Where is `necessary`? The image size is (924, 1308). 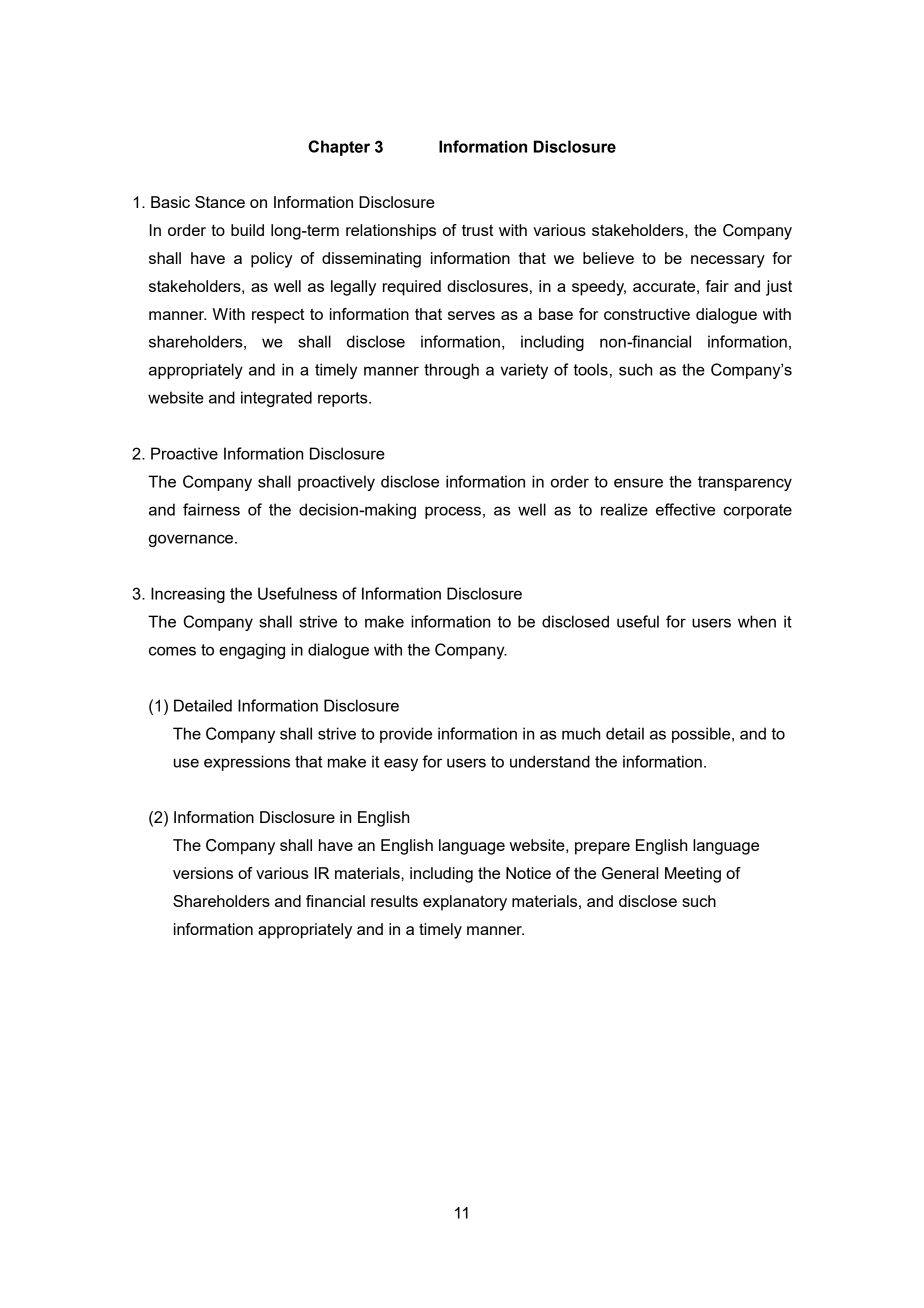 necessary is located at coordinates (728, 261).
